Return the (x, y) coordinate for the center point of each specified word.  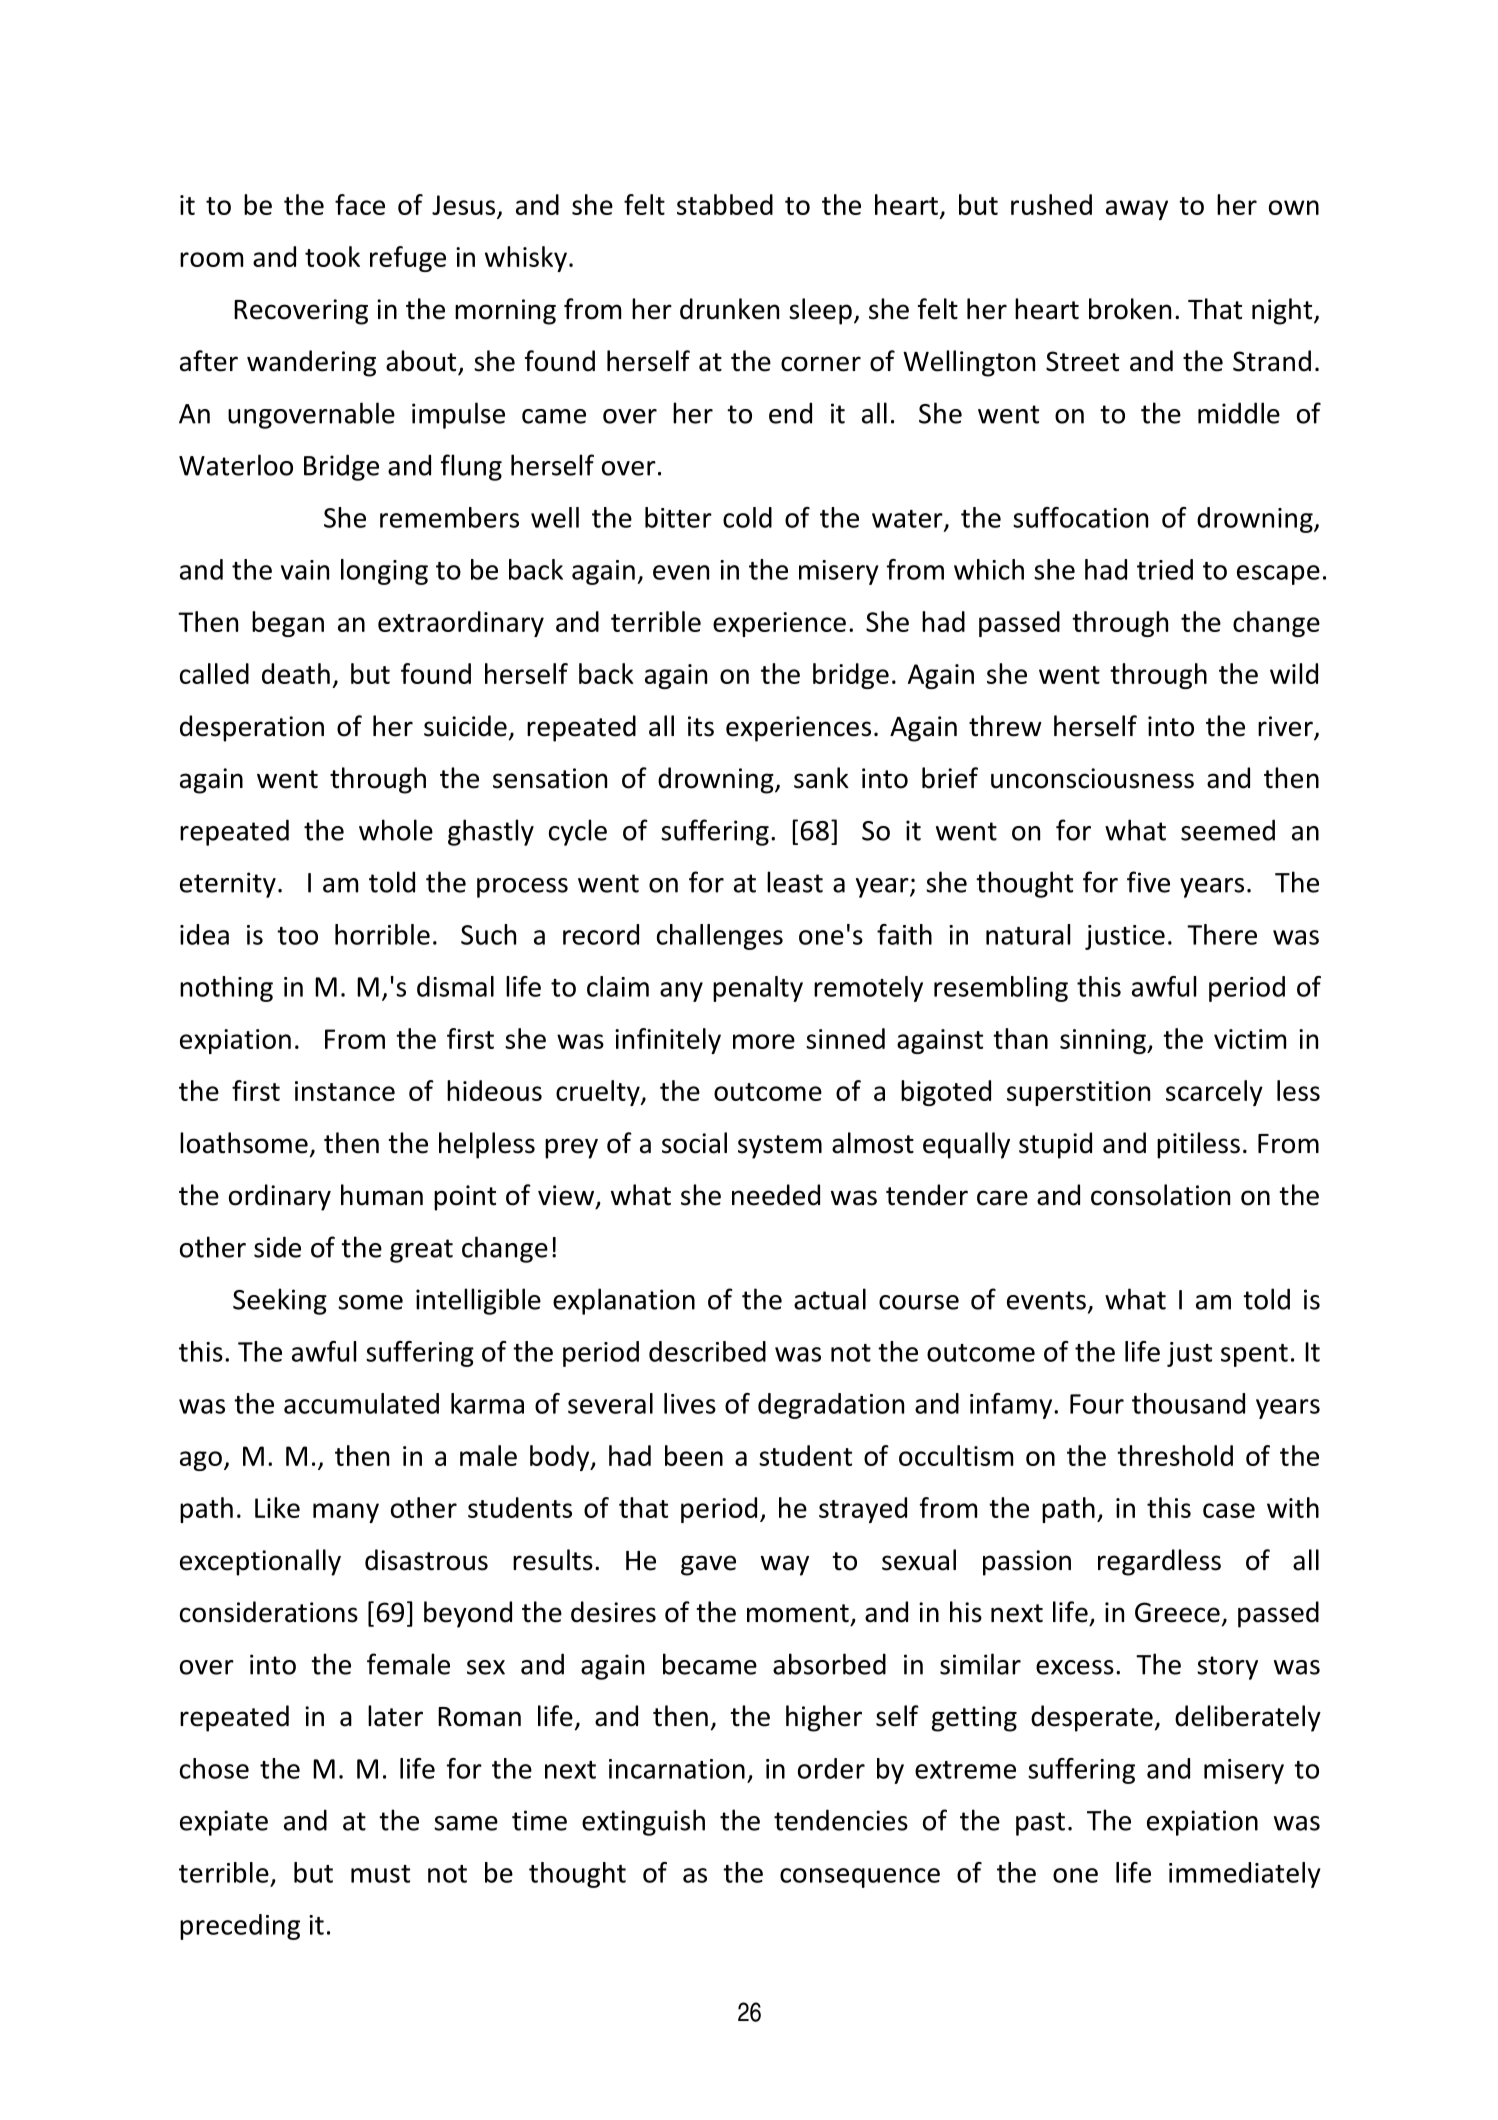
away (1137, 210)
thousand (1188, 1403)
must (380, 1874)
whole (396, 830)
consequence (860, 1878)
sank (821, 778)
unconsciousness (1092, 778)
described (707, 1351)
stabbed (725, 204)
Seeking (280, 1301)
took (332, 256)
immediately (1245, 1875)
